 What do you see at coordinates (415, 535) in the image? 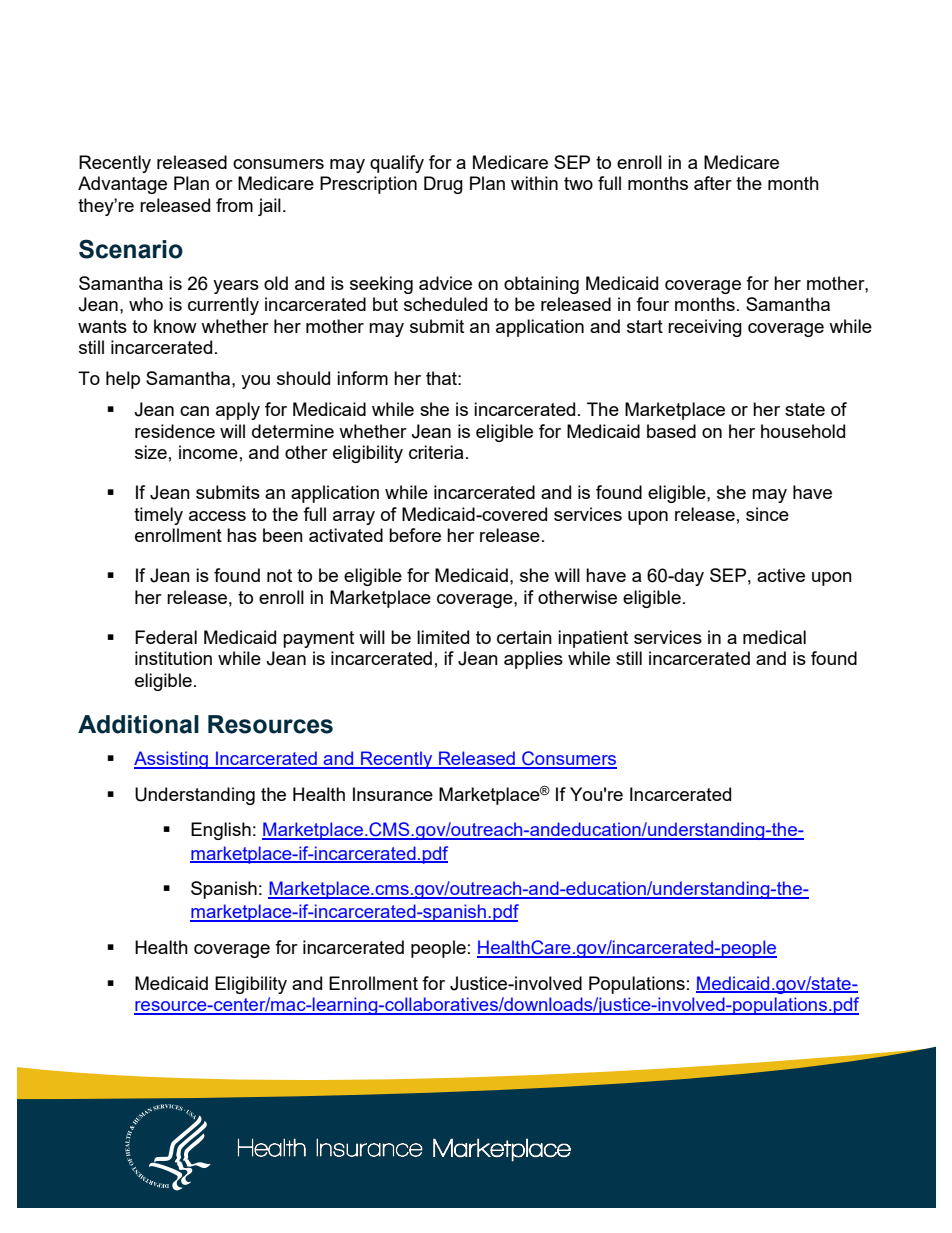
I see `before` at bounding box center [415, 535].
